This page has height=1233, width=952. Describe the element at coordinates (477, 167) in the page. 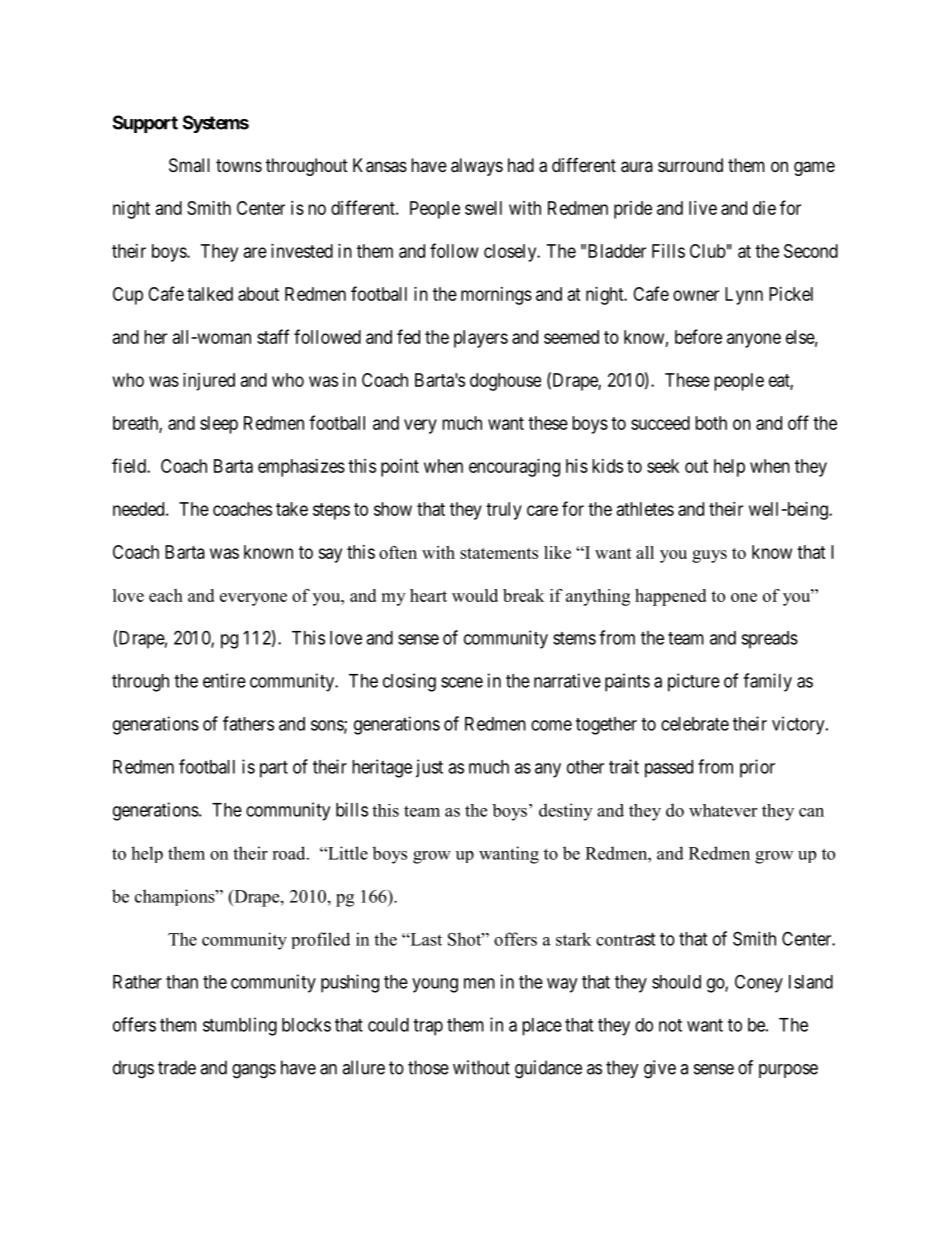

I see `always` at that location.
